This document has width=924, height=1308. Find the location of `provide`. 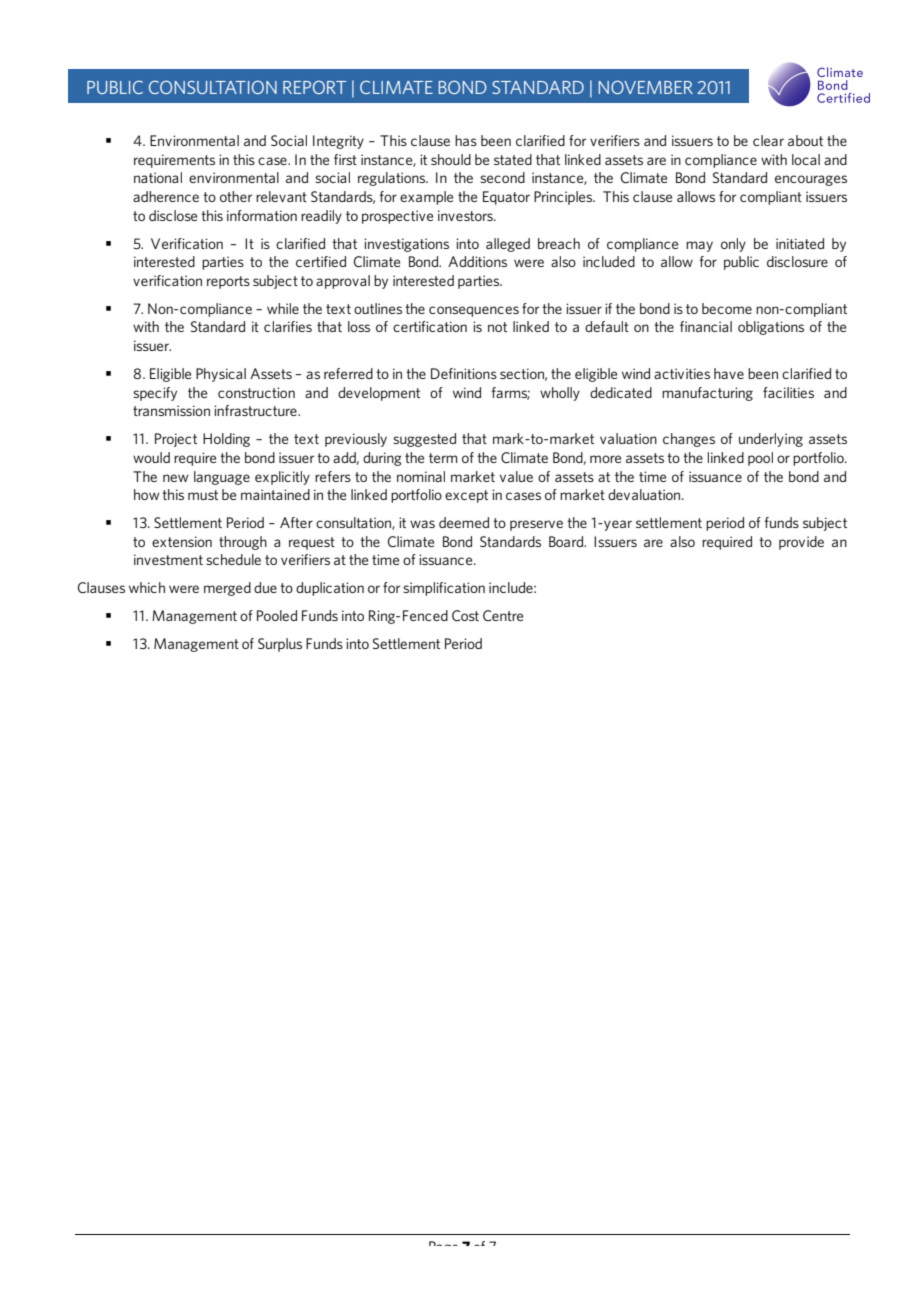

provide is located at coordinates (801, 543).
